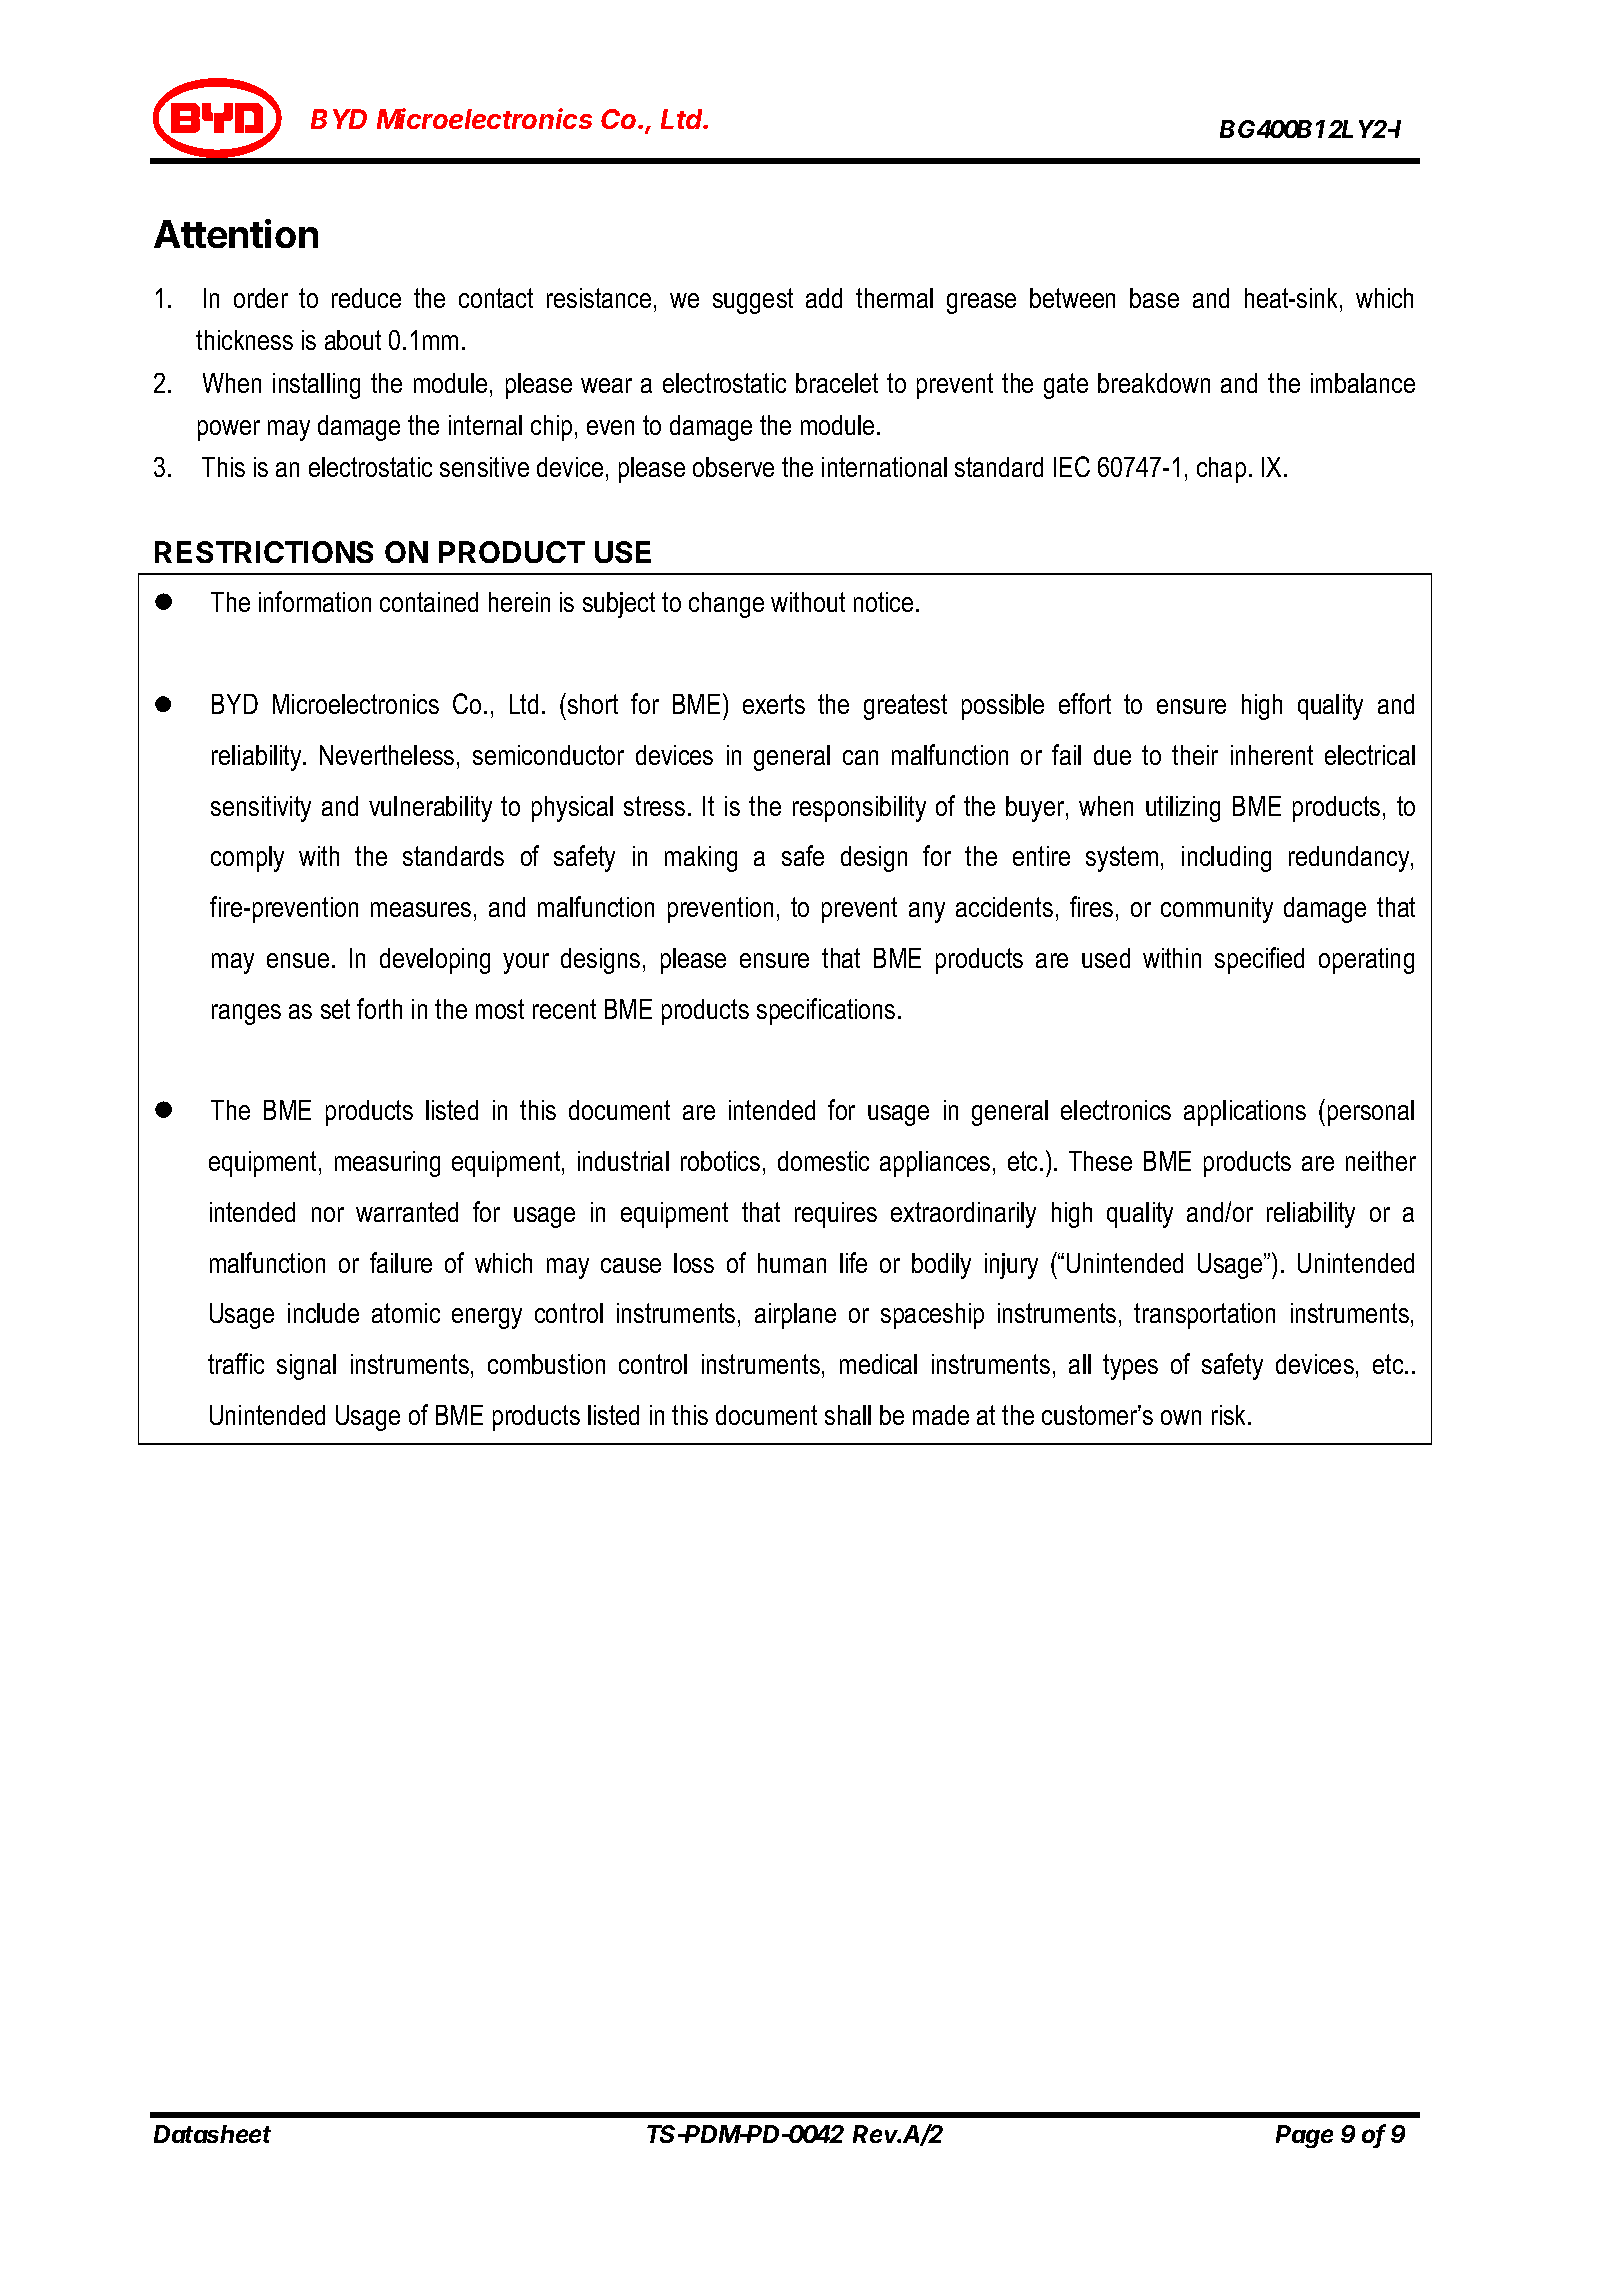  I want to click on Page, so click(1304, 2136).
